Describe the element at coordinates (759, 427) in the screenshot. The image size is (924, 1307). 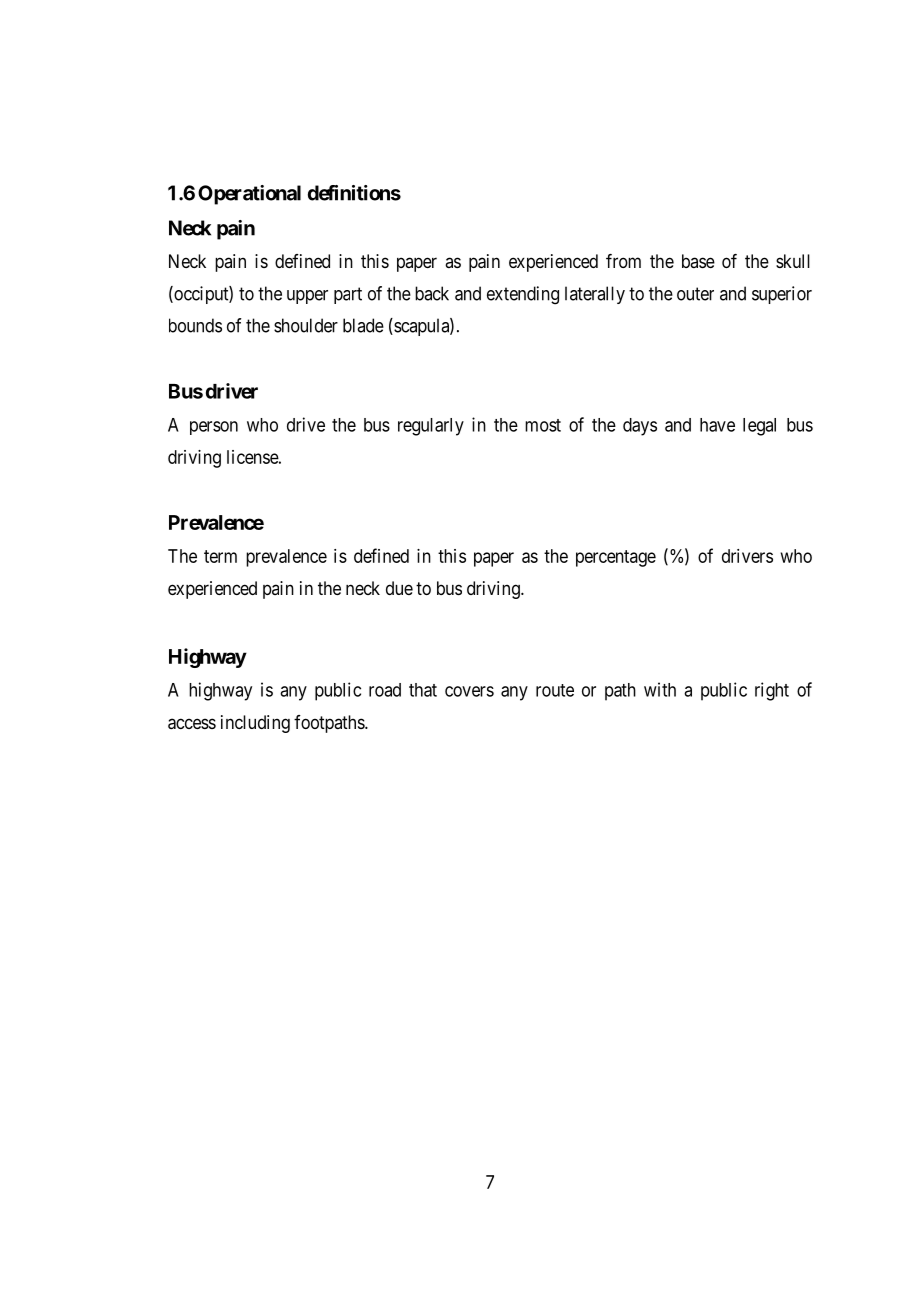
I see `legal` at that location.
